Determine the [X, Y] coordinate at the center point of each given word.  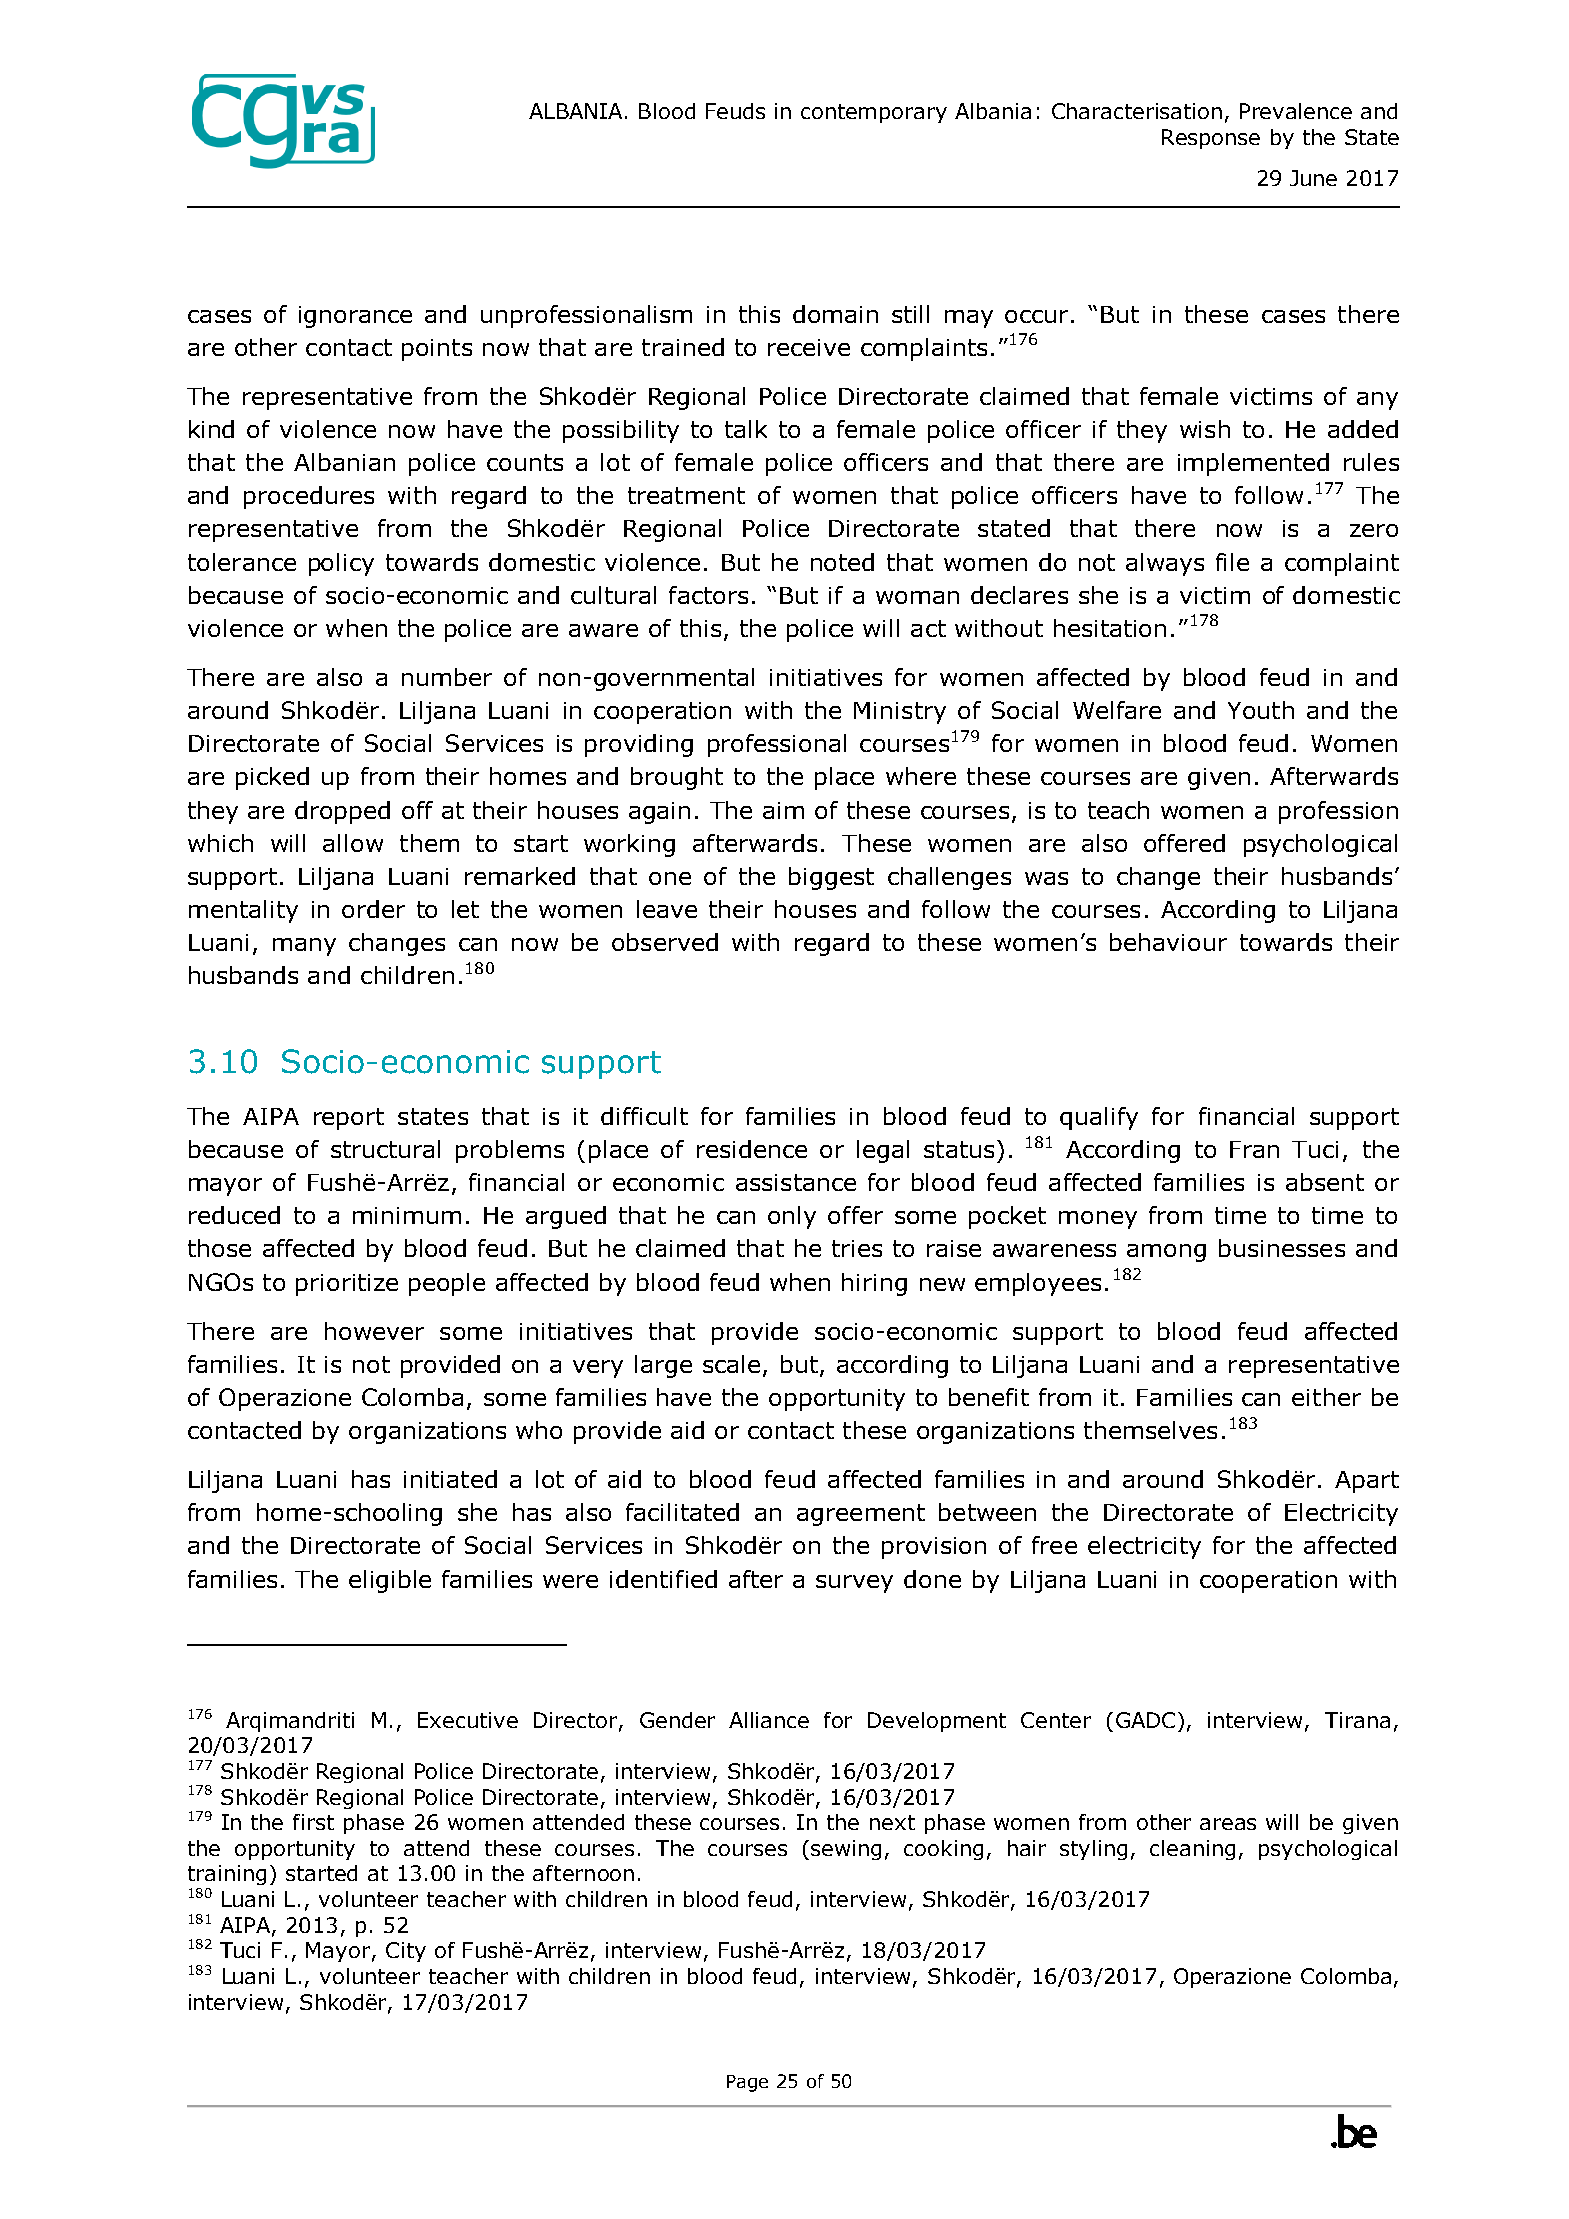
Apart [1367, 1482]
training [227, 1875]
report [349, 1119]
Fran [1254, 1149]
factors [708, 595]
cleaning [1192, 1850]
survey [854, 1584]
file [1232, 562]
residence [752, 1149]
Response [1211, 139]
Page [747, 2083]
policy [341, 564]
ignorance [355, 317]
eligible [390, 1581]
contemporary [874, 113]
